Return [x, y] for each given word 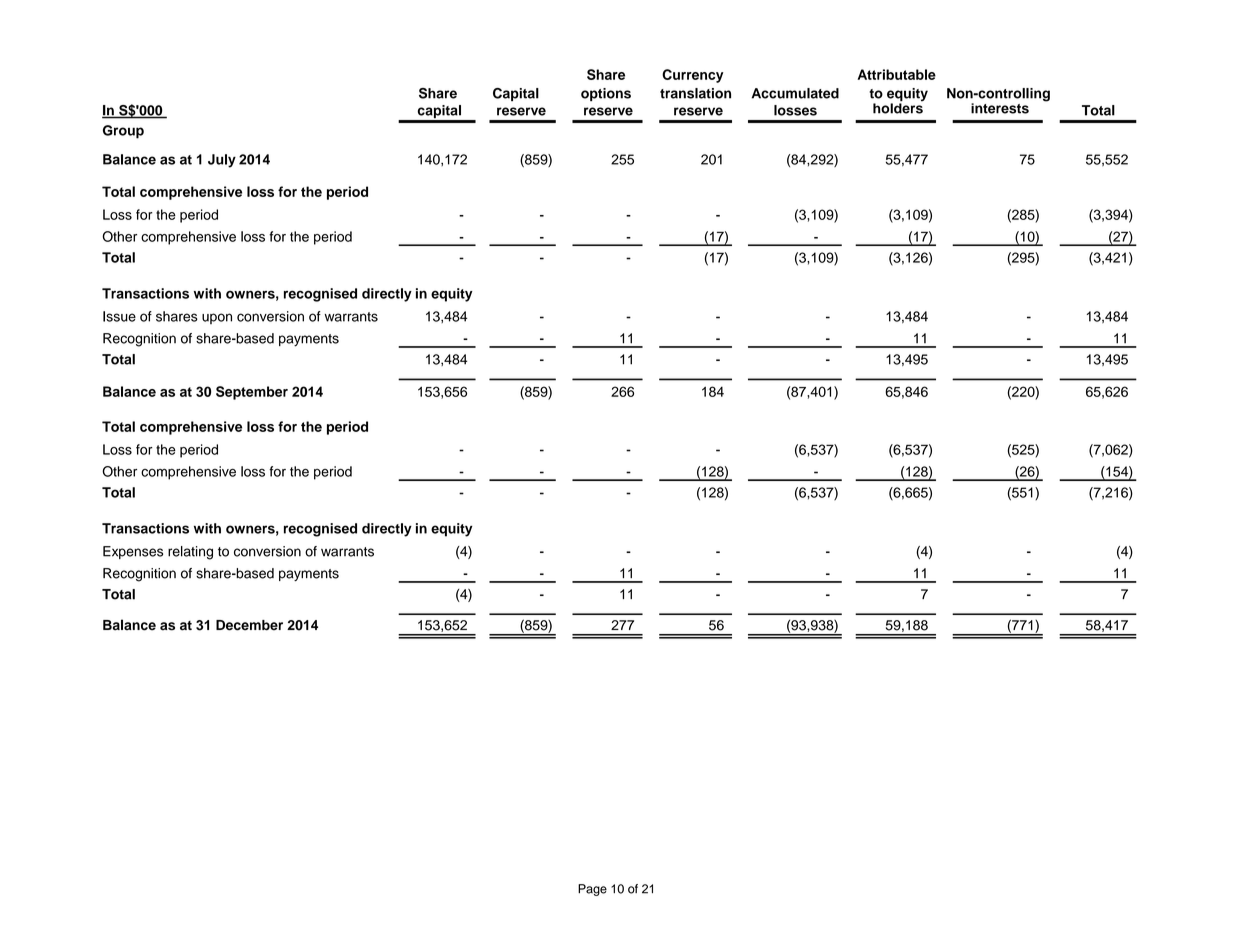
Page [592, 890]
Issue [119, 316]
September [252, 393]
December [249, 625]
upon [217, 318]
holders [898, 107]
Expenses [133, 552]
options [606, 94]
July [222, 161]
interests [1000, 108]
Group [123, 132]
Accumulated [795, 93]
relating [190, 553]
